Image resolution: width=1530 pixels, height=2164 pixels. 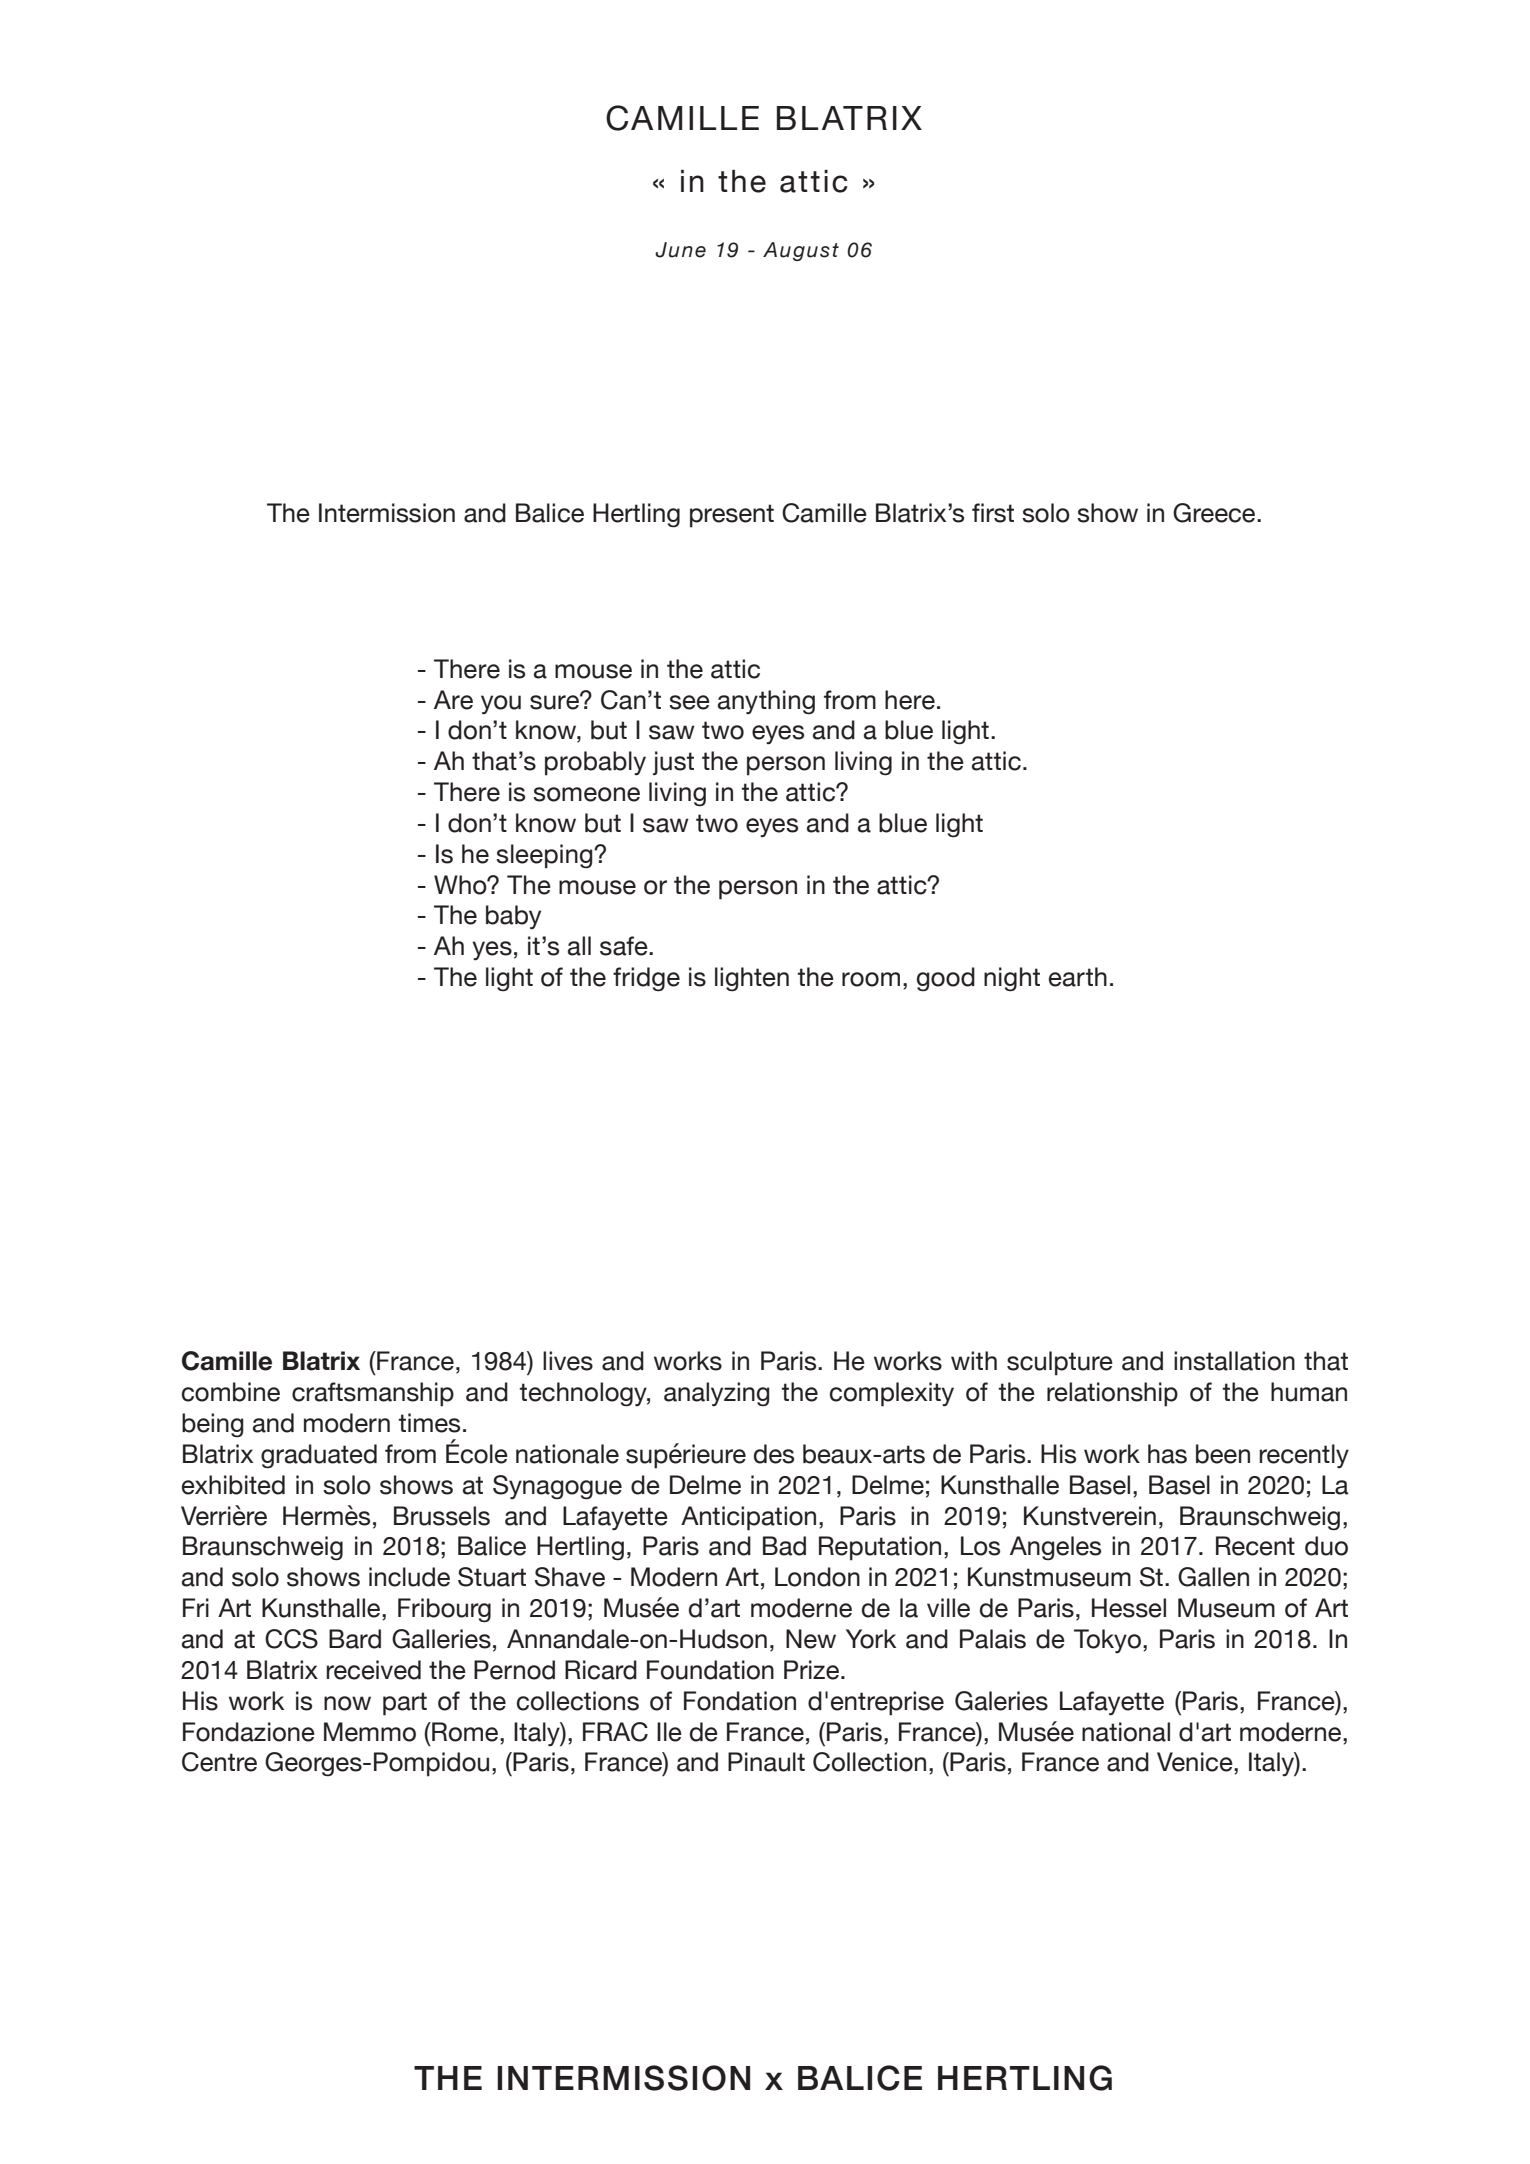 What do you see at coordinates (801, 251) in the image?
I see `August` at bounding box center [801, 251].
